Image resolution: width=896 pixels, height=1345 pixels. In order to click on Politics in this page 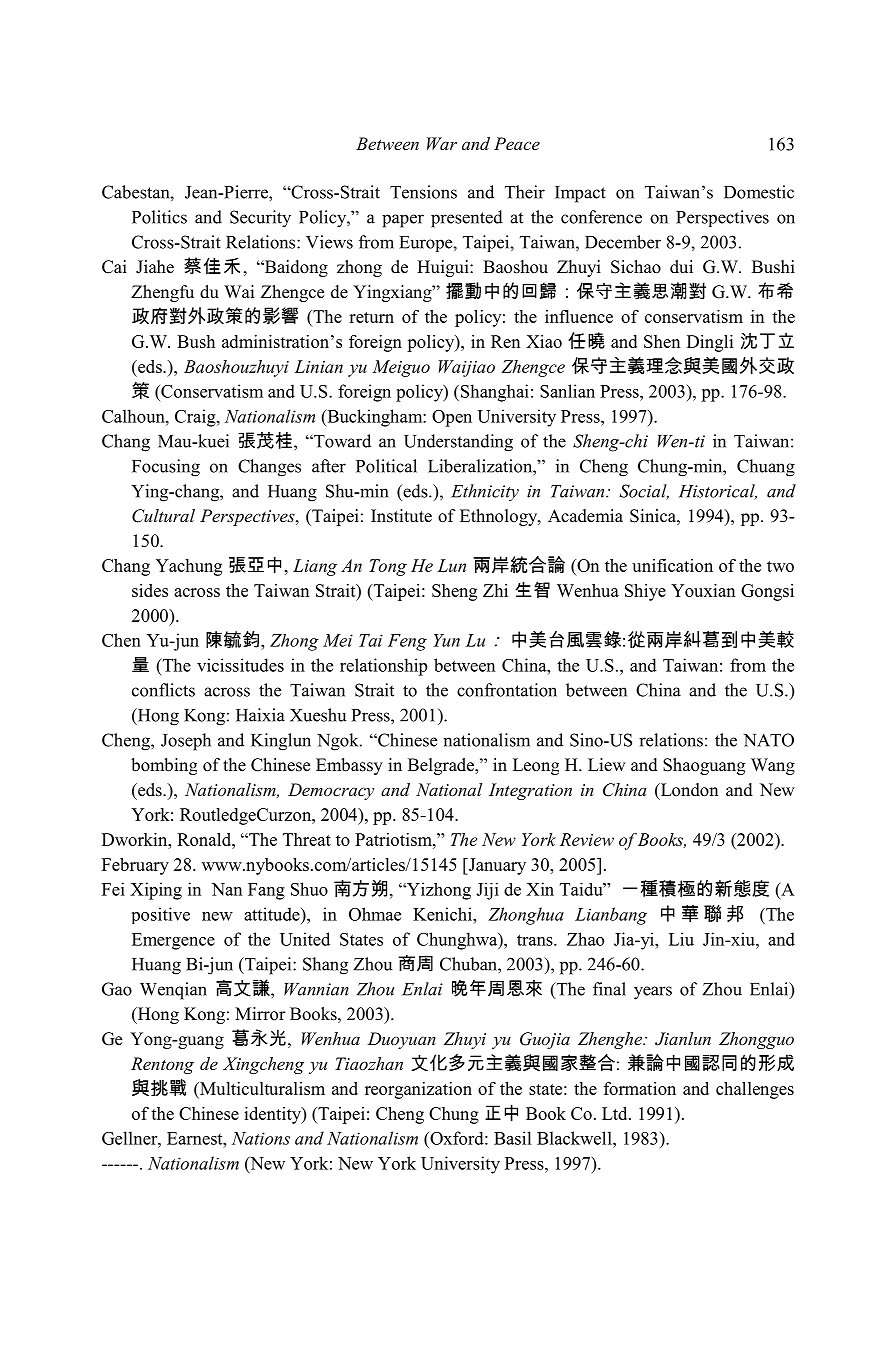, I will do `click(159, 217)`.
